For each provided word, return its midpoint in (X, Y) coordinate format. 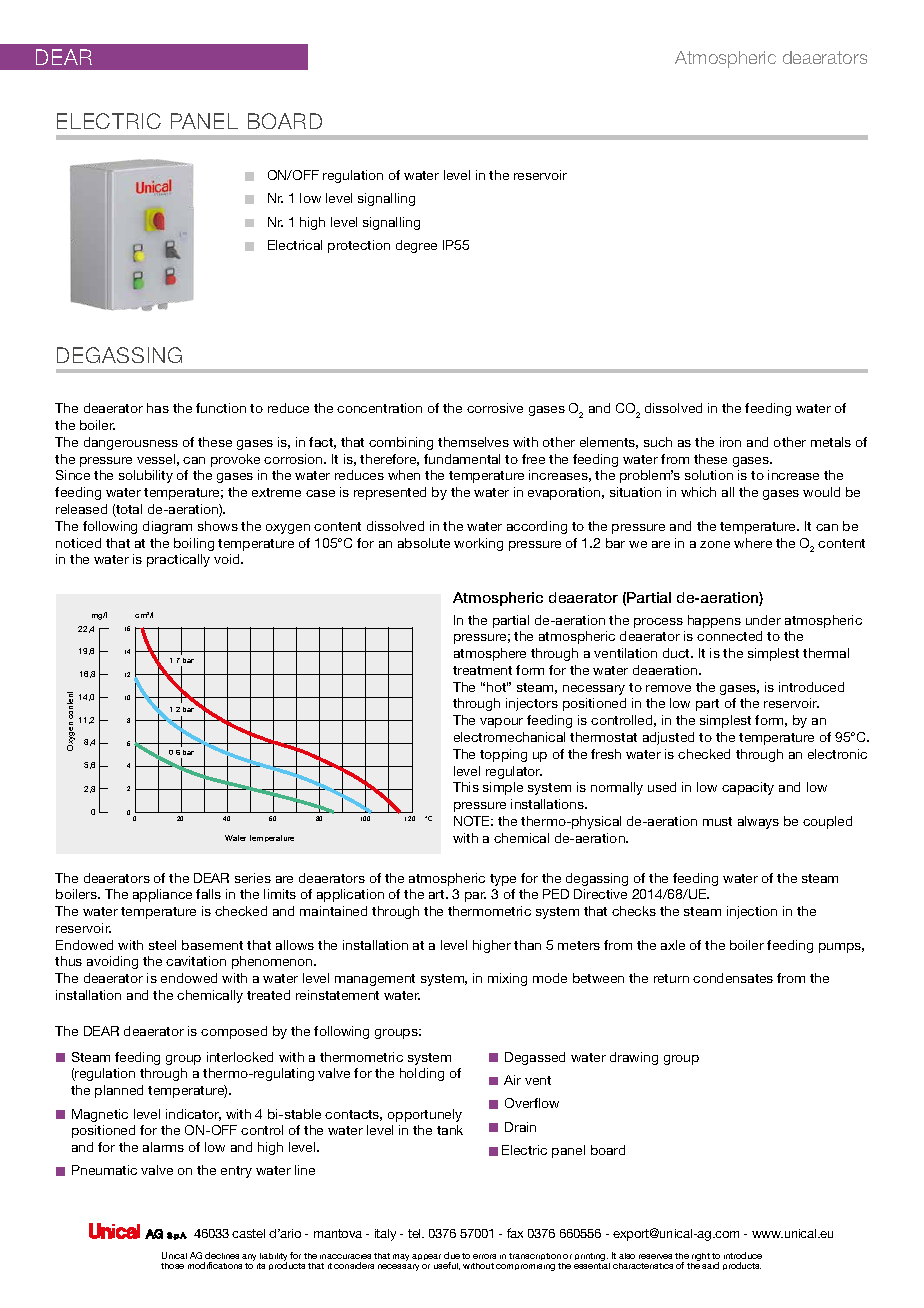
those (172, 1266)
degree (416, 246)
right (700, 1258)
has (158, 408)
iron (730, 442)
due (452, 1255)
